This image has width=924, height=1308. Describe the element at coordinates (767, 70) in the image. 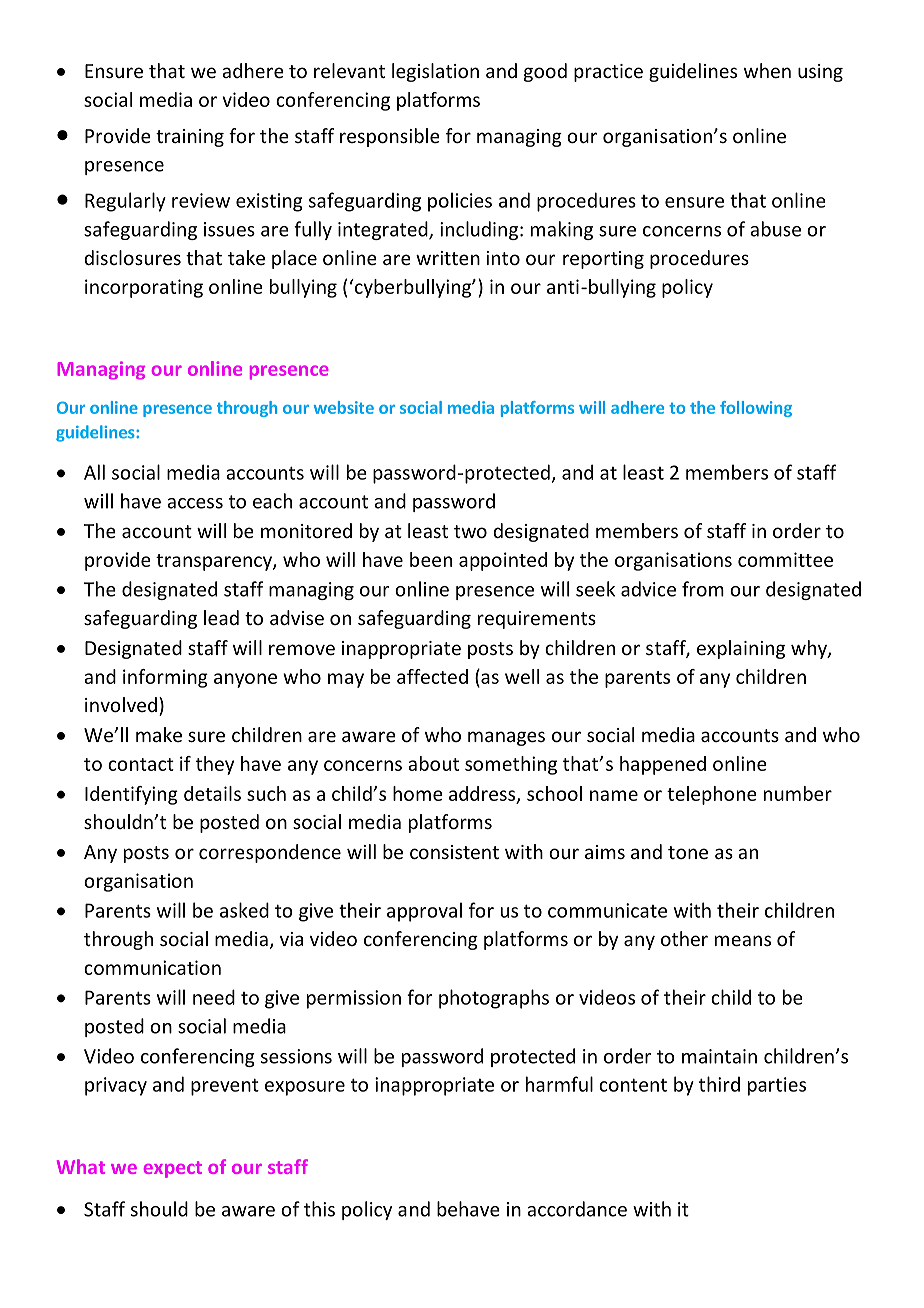

I see `when` at that location.
